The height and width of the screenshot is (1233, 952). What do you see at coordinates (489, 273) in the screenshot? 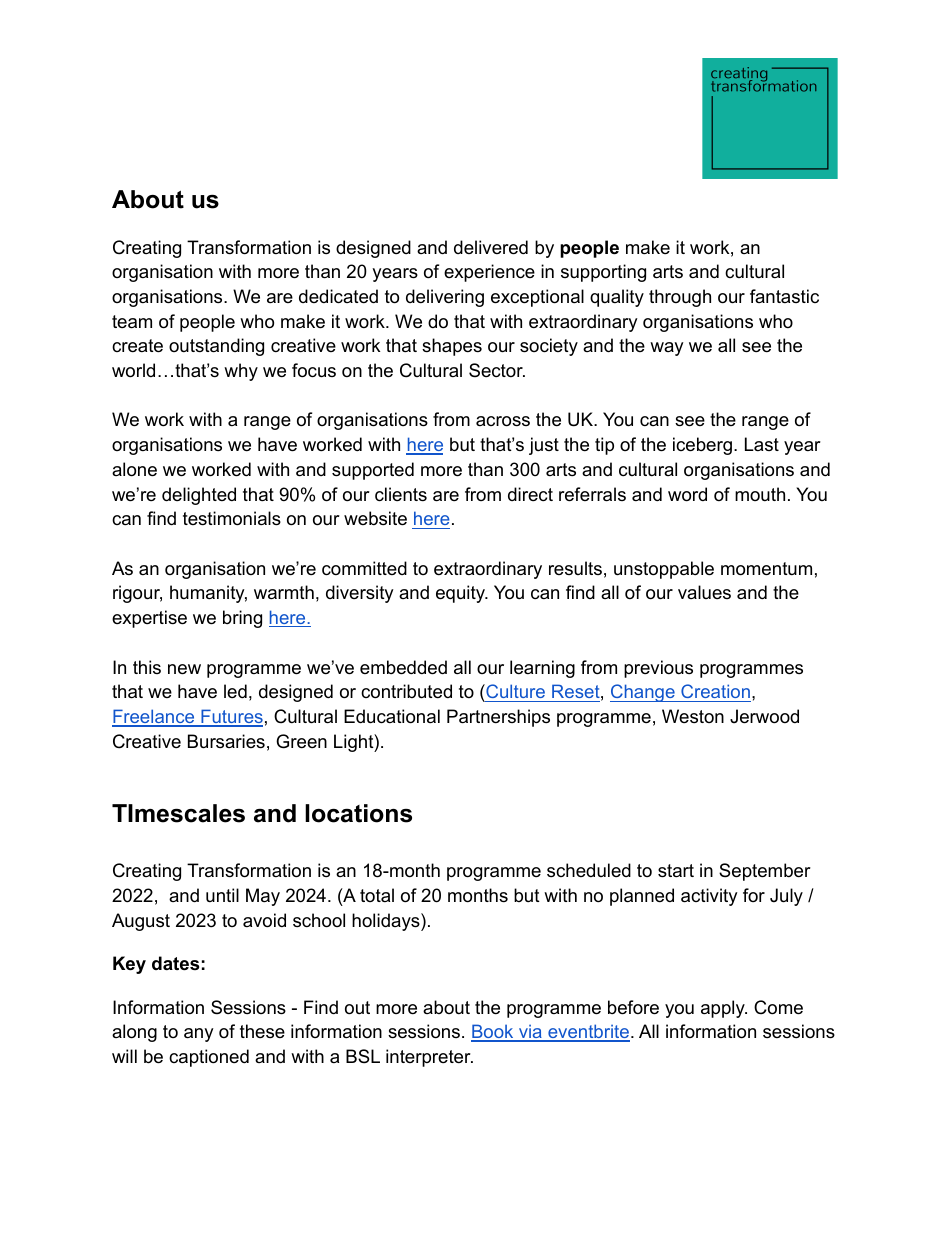
I see `experience` at bounding box center [489, 273].
